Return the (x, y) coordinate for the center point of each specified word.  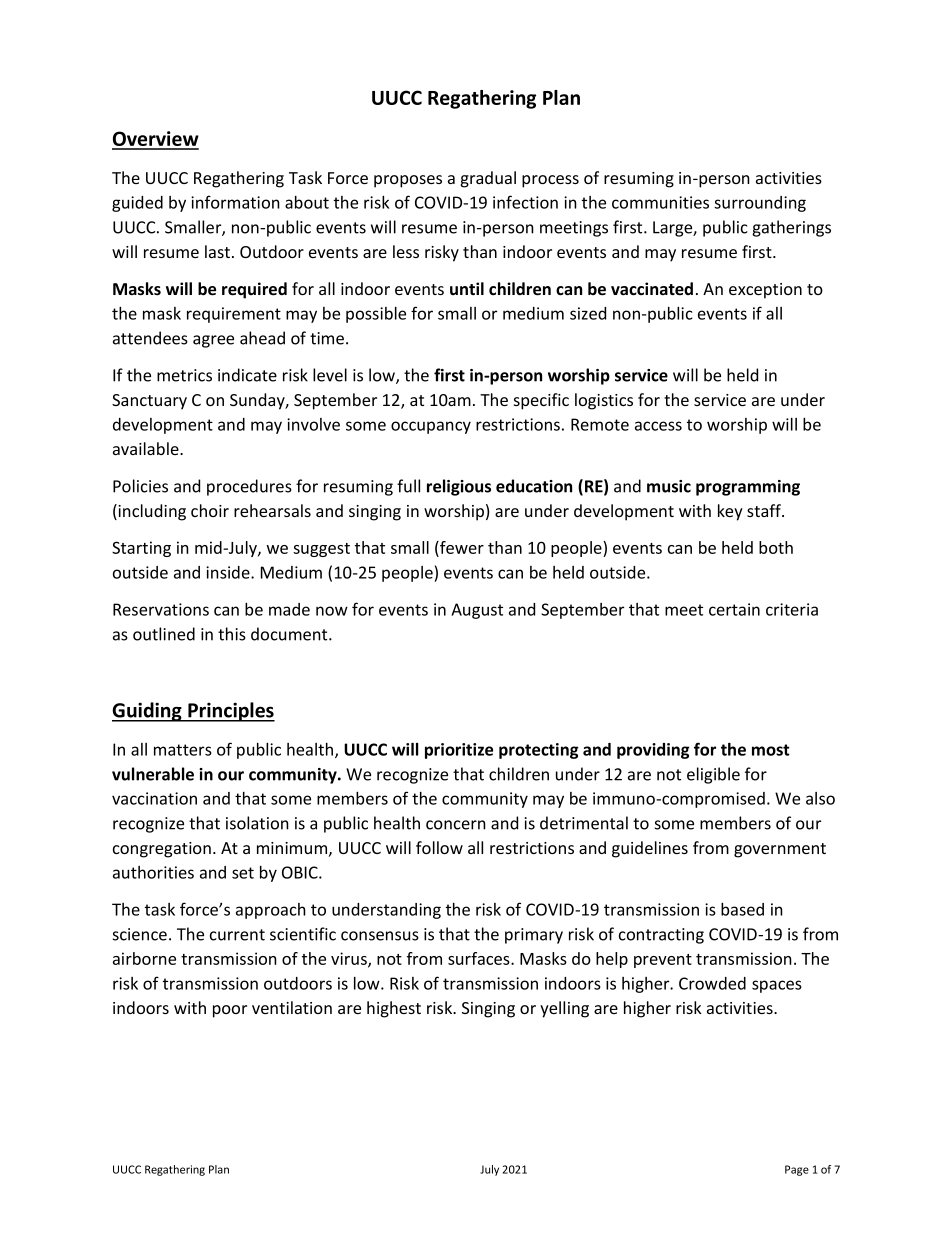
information (235, 202)
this (232, 634)
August (477, 611)
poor (230, 1011)
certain (734, 609)
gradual (488, 179)
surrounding (760, 204)
